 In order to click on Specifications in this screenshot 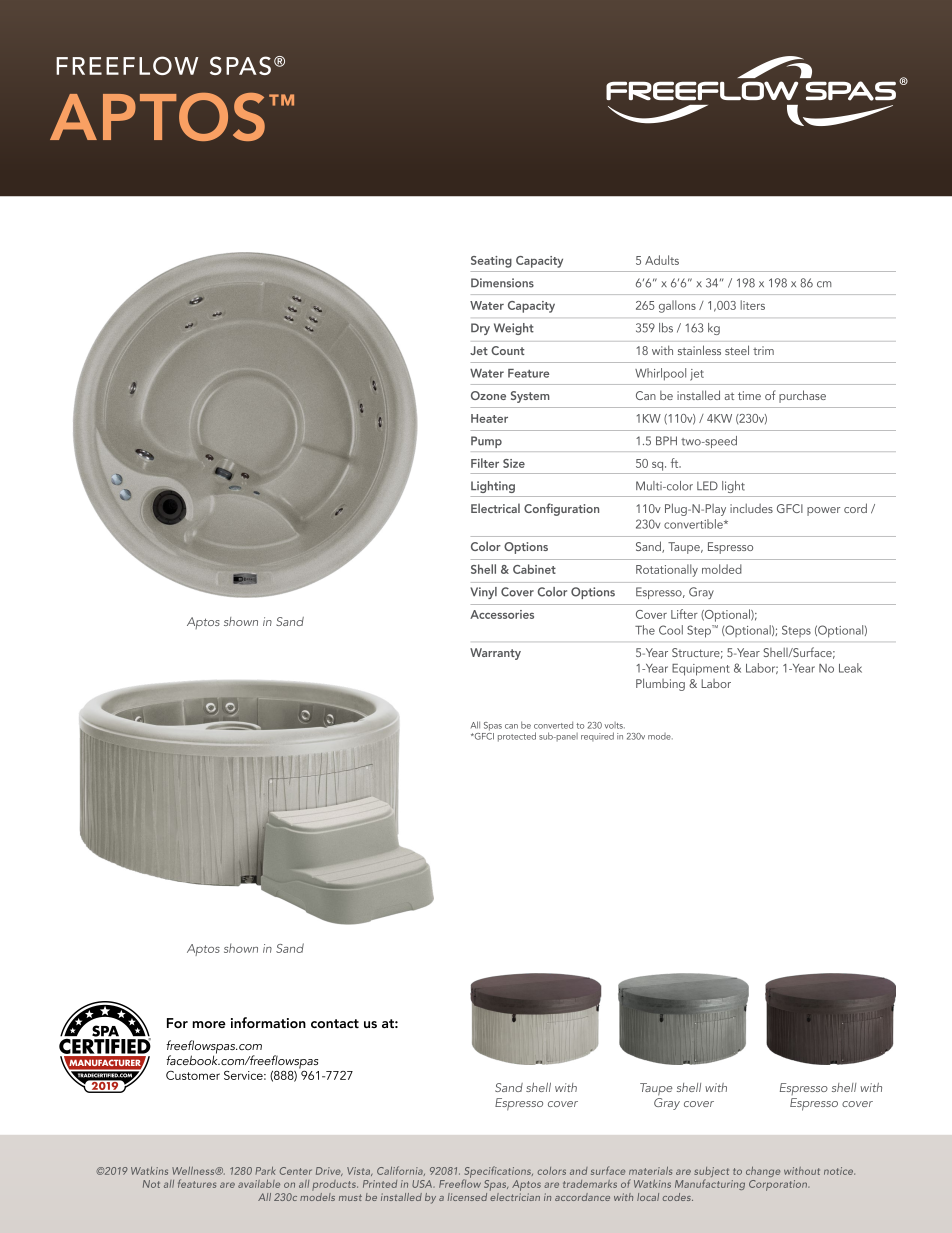, I will do `click(498, 1173)`.
